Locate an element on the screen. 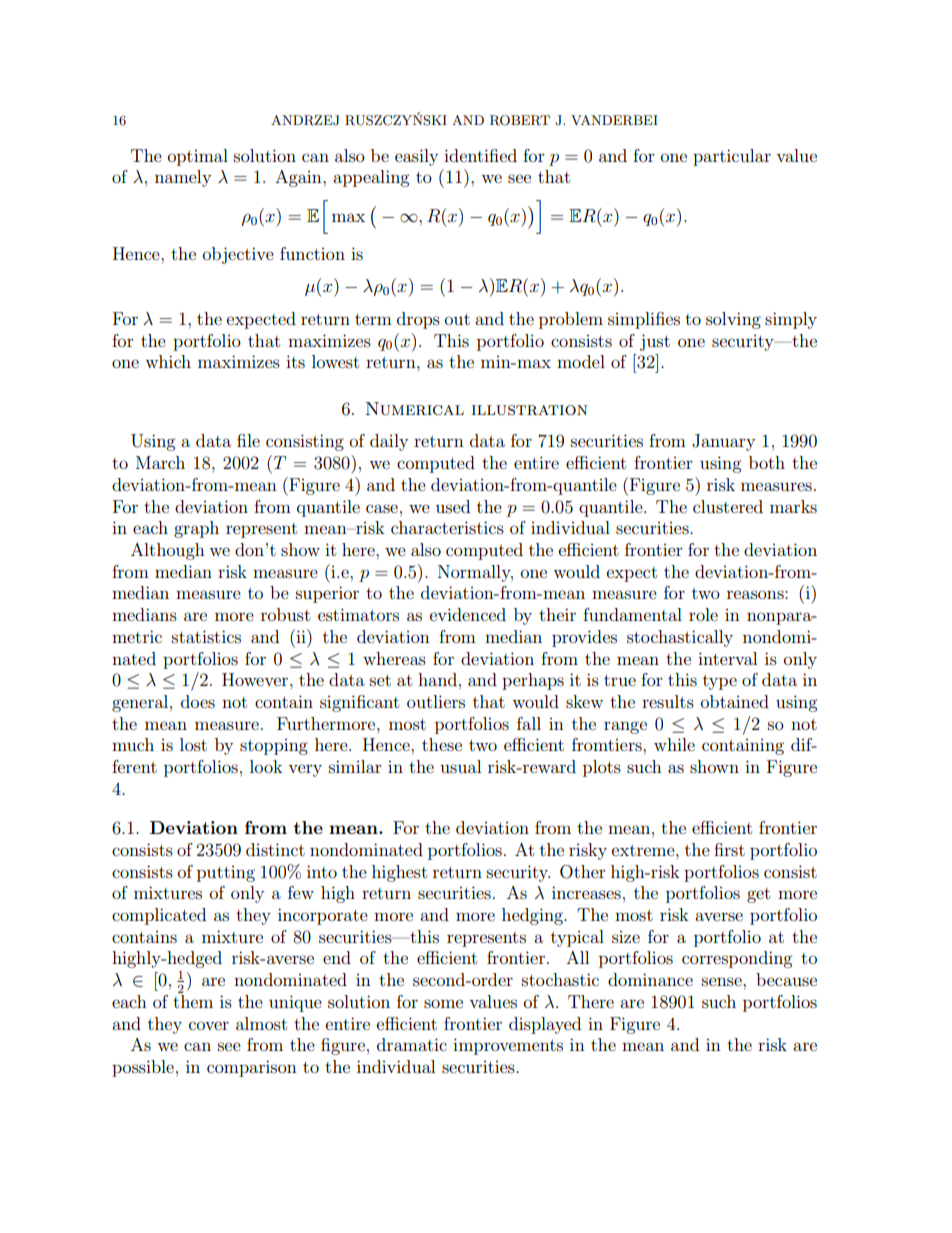 Image resolution: width=952 pixels, height=1233 pixels. identified is located at coordinates (480, 155).
